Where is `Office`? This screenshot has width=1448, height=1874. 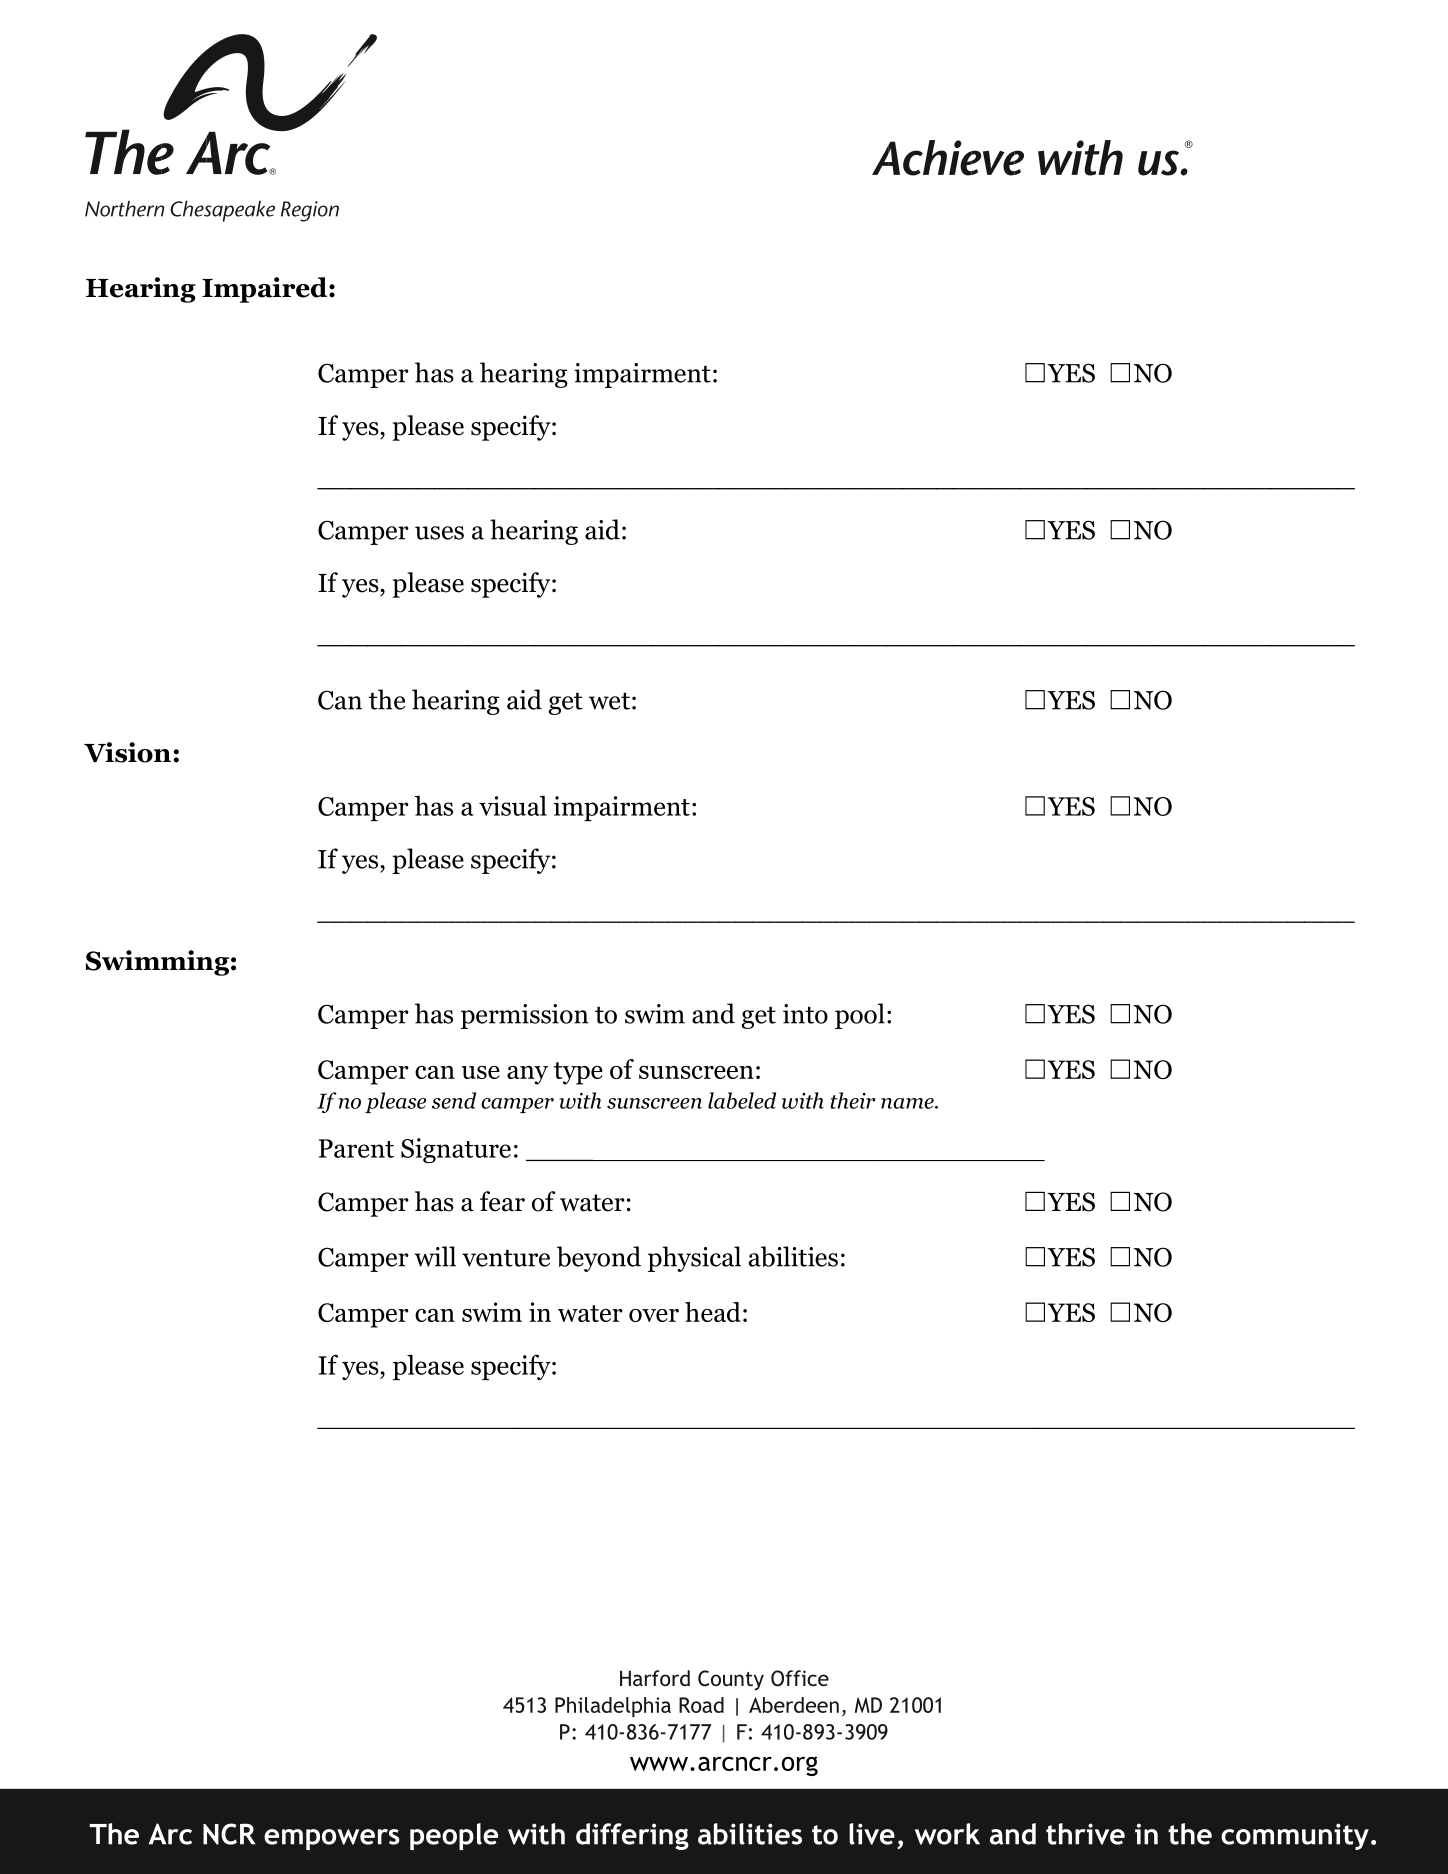
Office is located at coordinates (800, 1678).
